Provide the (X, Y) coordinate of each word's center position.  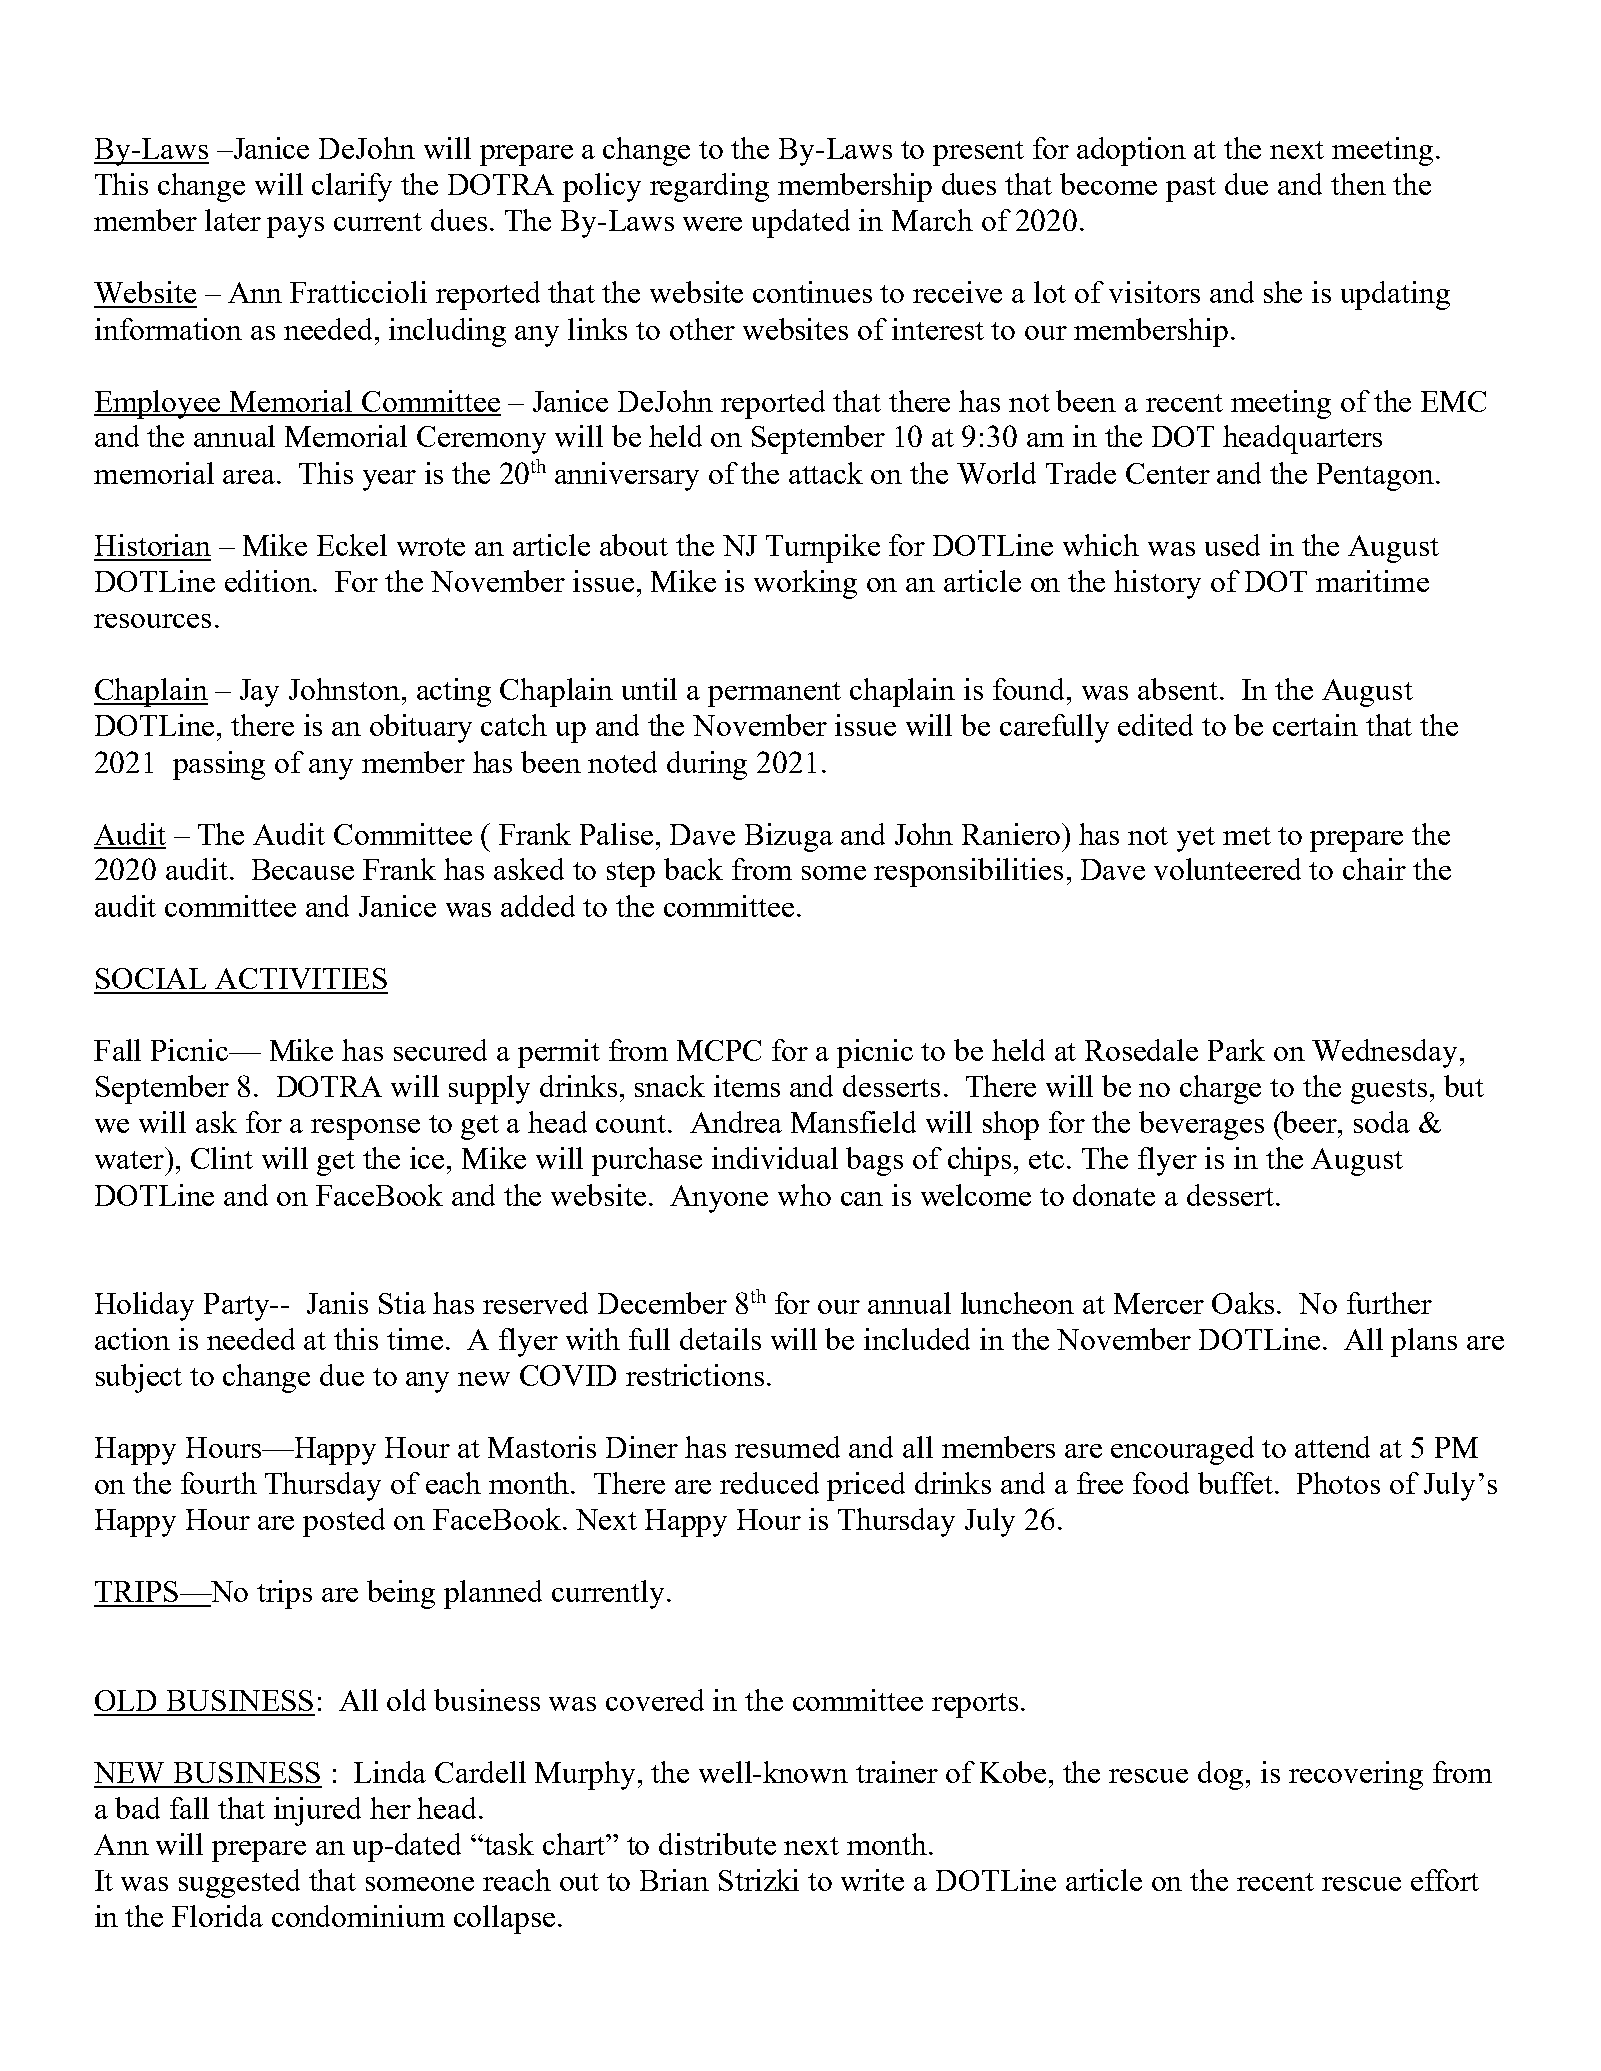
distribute (717, 1844)
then (1358, 184)
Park (1236, 1050)
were (712, 224)
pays (295, 227)
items (747, 1086)
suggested (239, 1883)
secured (440, 1050)
